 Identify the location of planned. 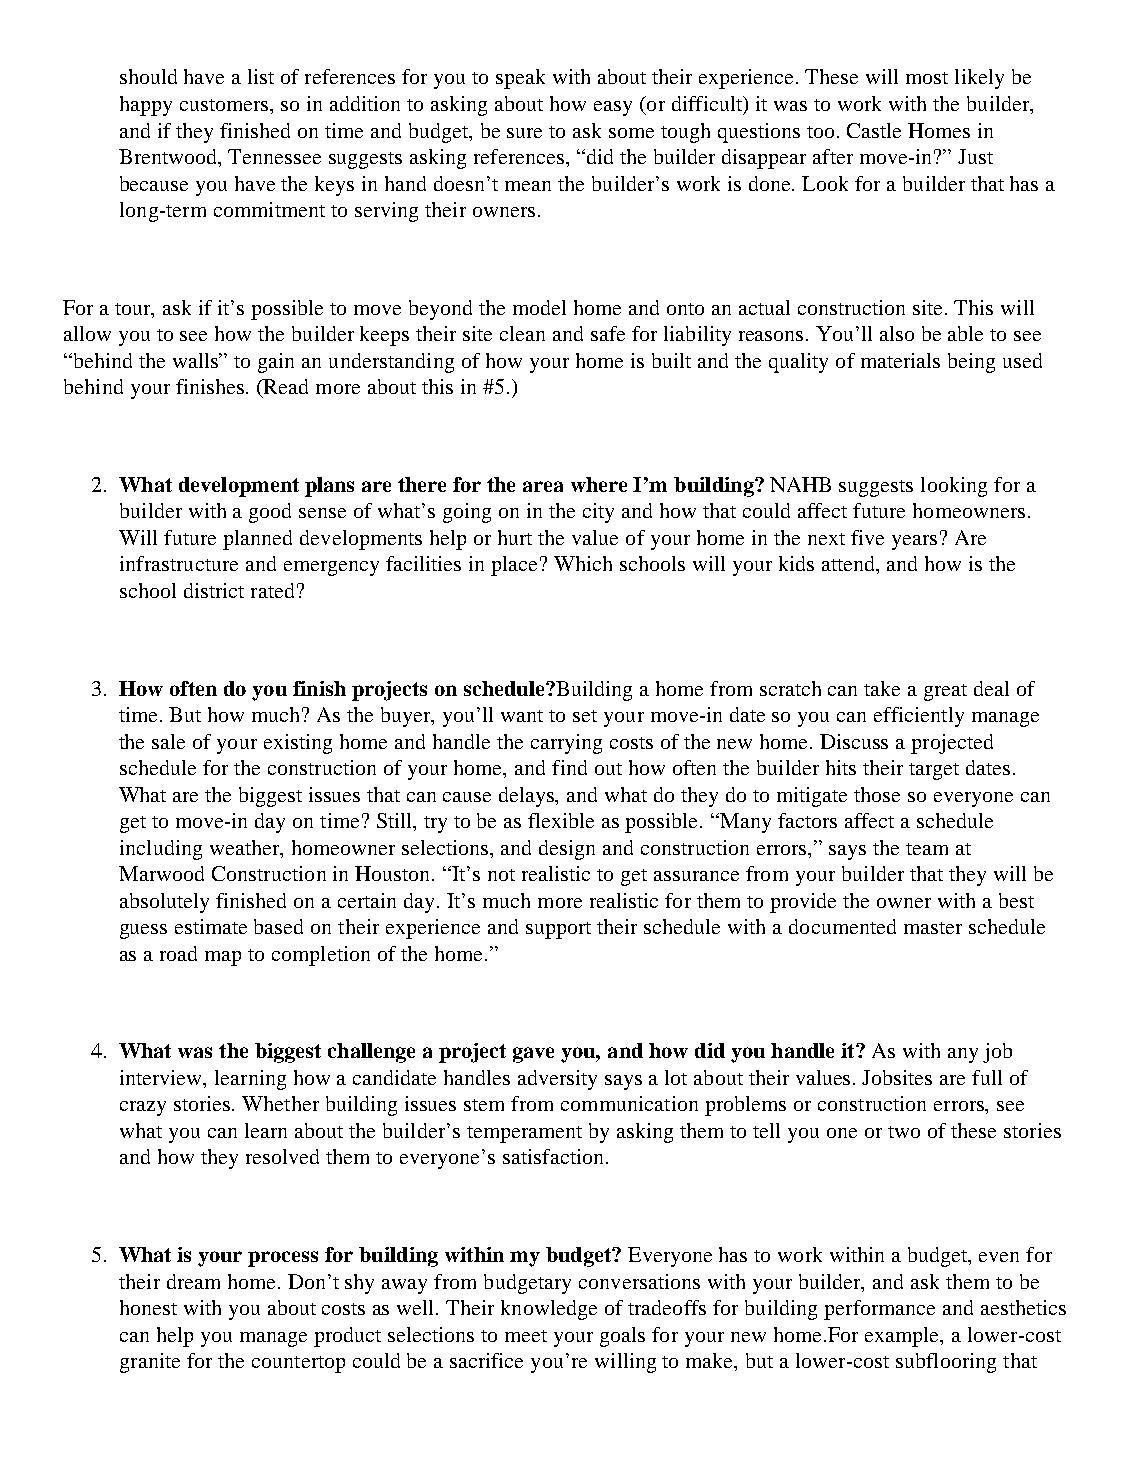
(257, 540).
